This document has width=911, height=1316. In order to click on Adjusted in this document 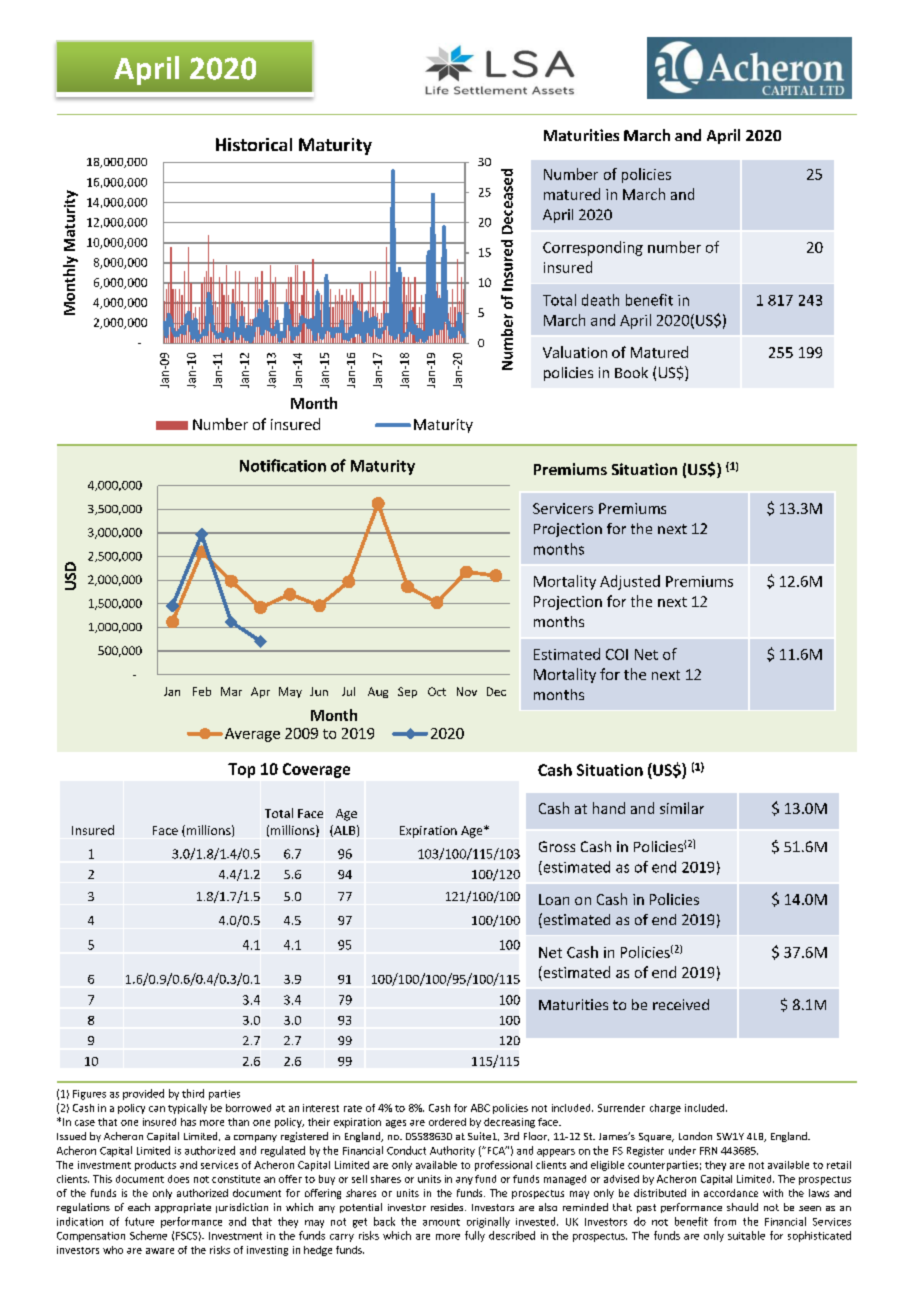, I will do `click(630, 582)`.
